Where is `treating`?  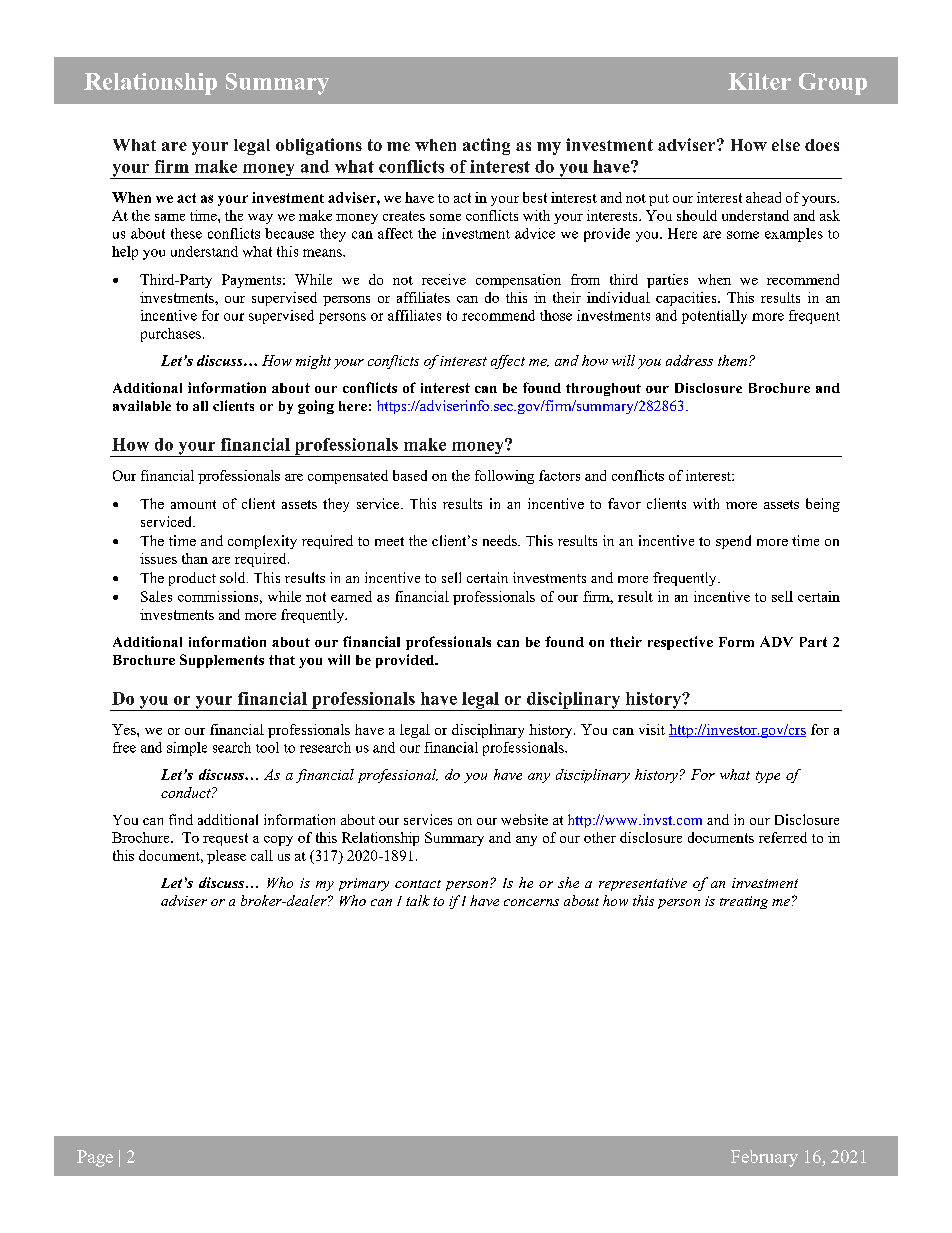 treating is located at coordinates (744, 902).
